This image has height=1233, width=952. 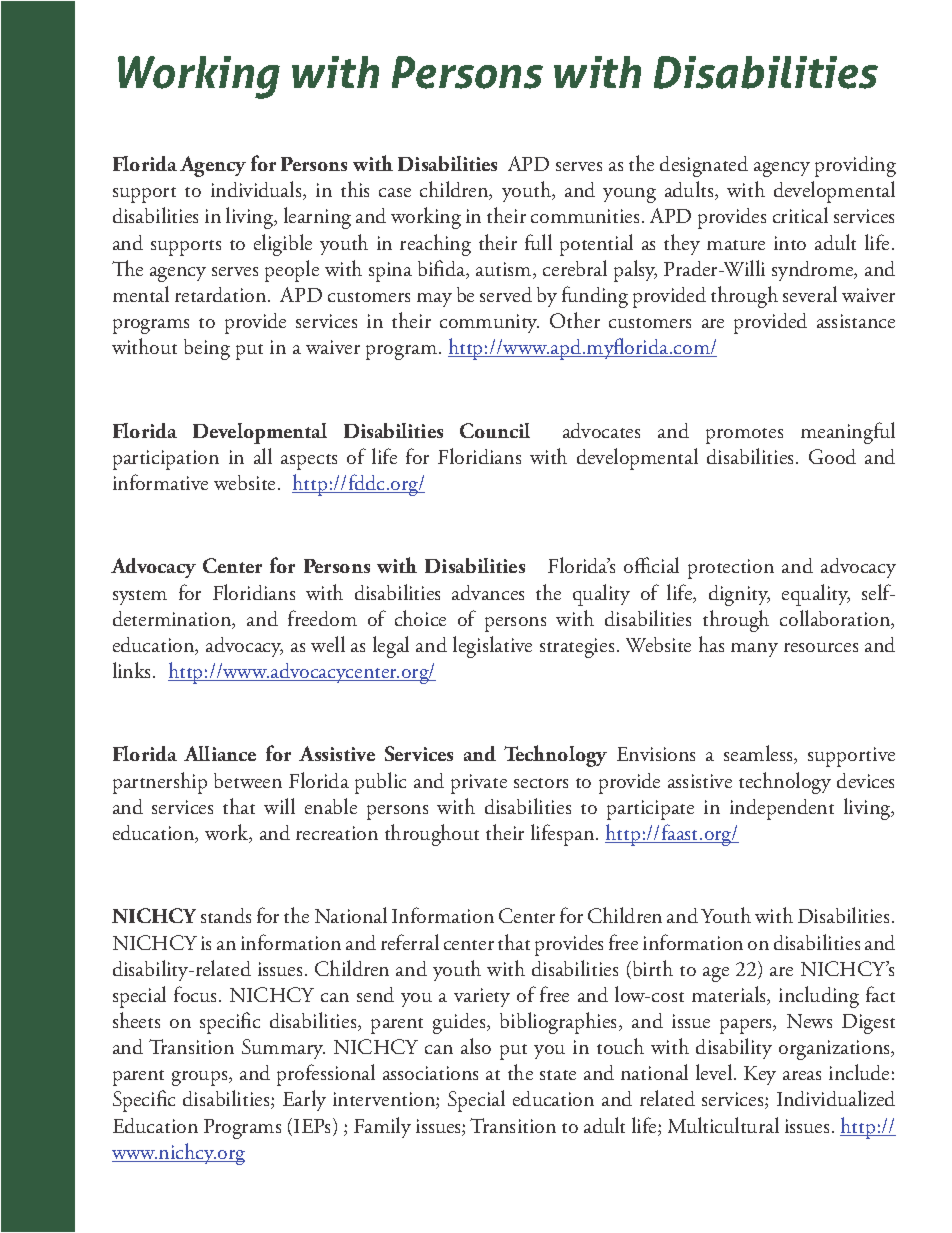 What do you see at coordinates (800, 215) in the image?
I see `critical` at bounding box center [800, 215].
